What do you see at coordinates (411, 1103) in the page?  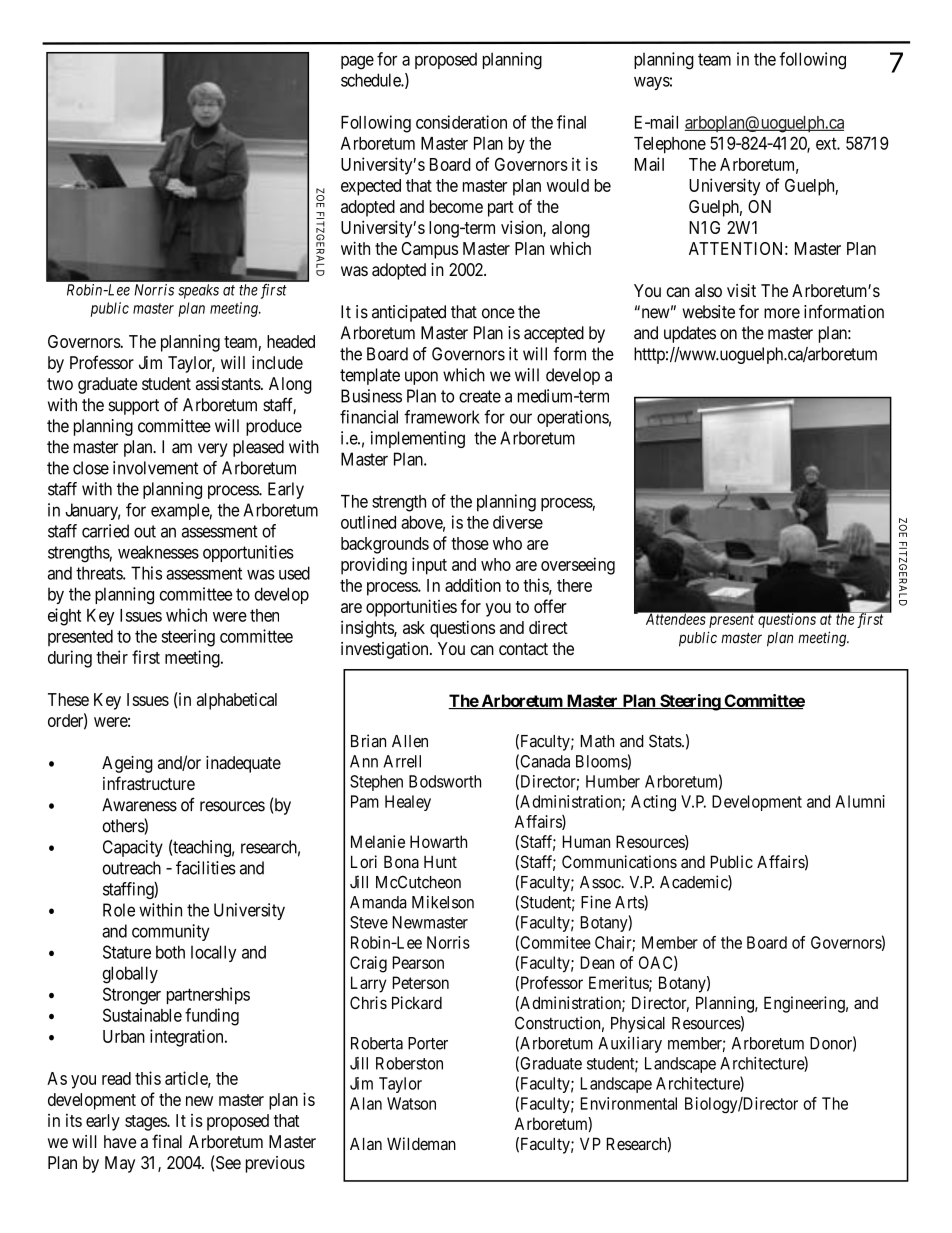 I see `Watson` at bounding box center [411, 1103].
